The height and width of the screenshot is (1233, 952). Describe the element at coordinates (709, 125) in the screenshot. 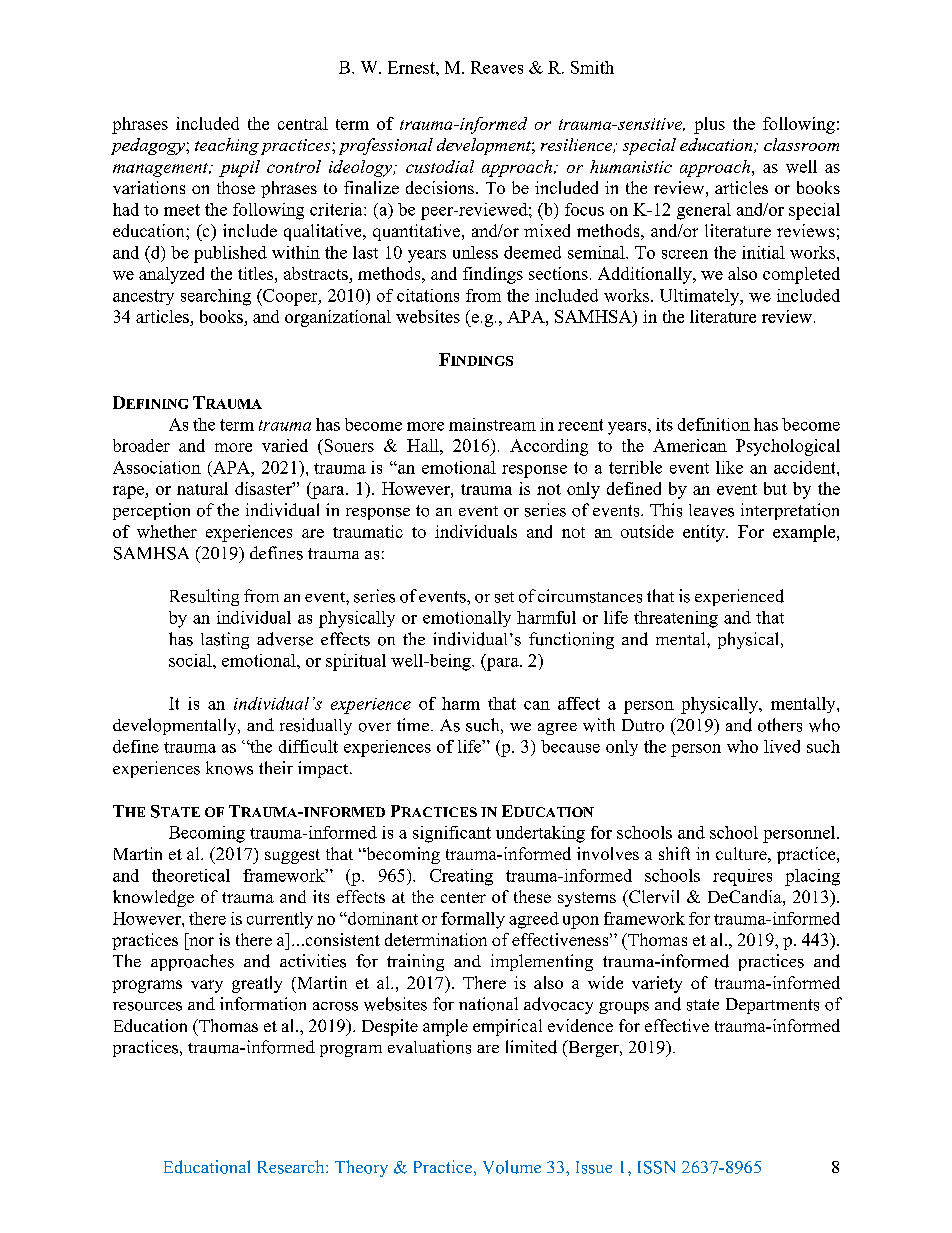

I see `plus` at that location.
